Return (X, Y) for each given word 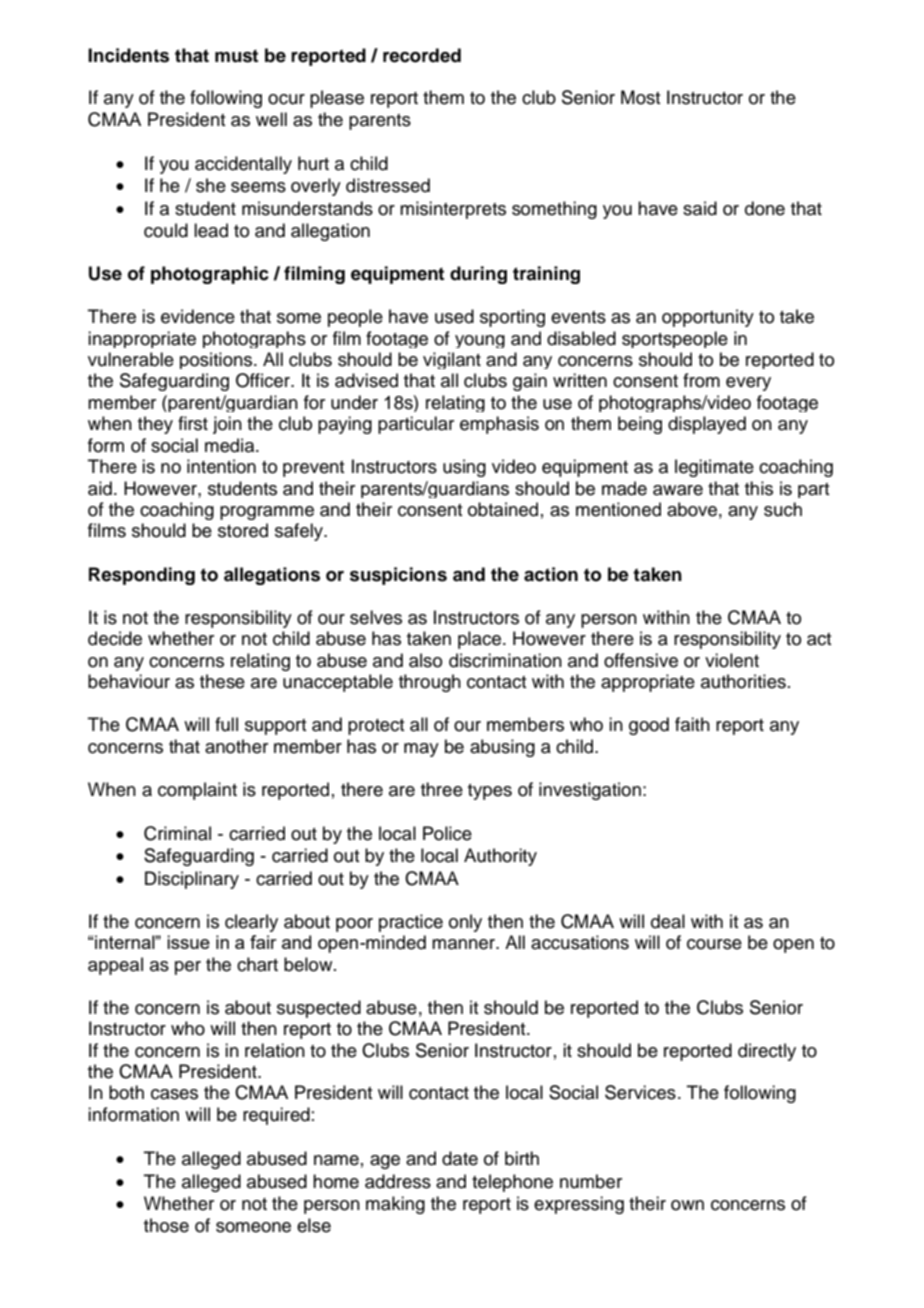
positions (217, 360)
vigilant (452, 360)
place (479, 640)
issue (188, 942)
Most (641, 97)
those (166, 1225)
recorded (422, 55)
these (222, 681)
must (236, 56)
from (701, 380)
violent (732, 660)
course (714, 944)
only (465, 923)
